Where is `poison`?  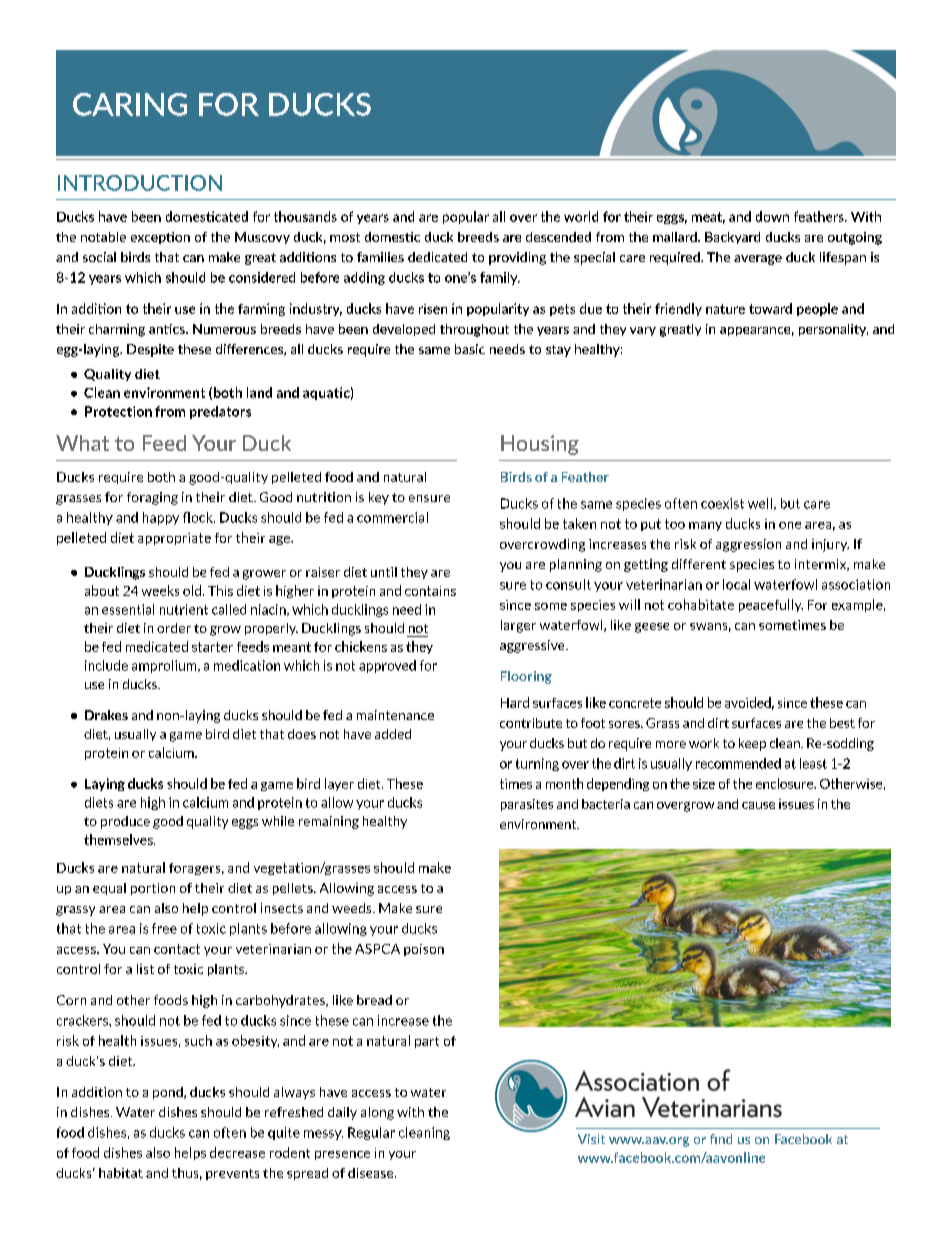 poison is located at coordinates (424, 950).
